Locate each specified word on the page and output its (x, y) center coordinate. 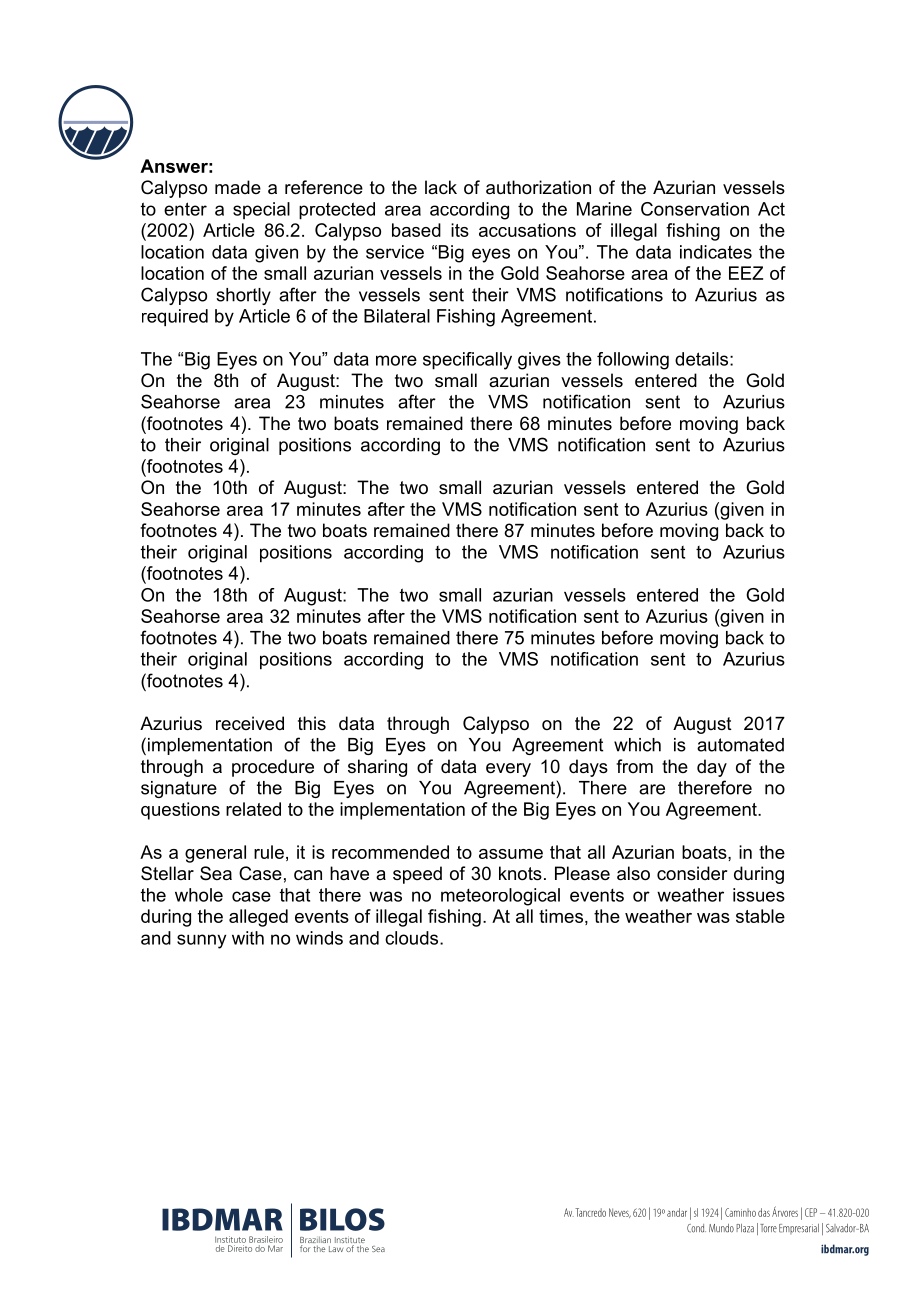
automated (740, 745)
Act (771, 209)
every (508, 770)
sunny (201, 941)
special (261, 210)
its (460, 230)
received (250, 723)
